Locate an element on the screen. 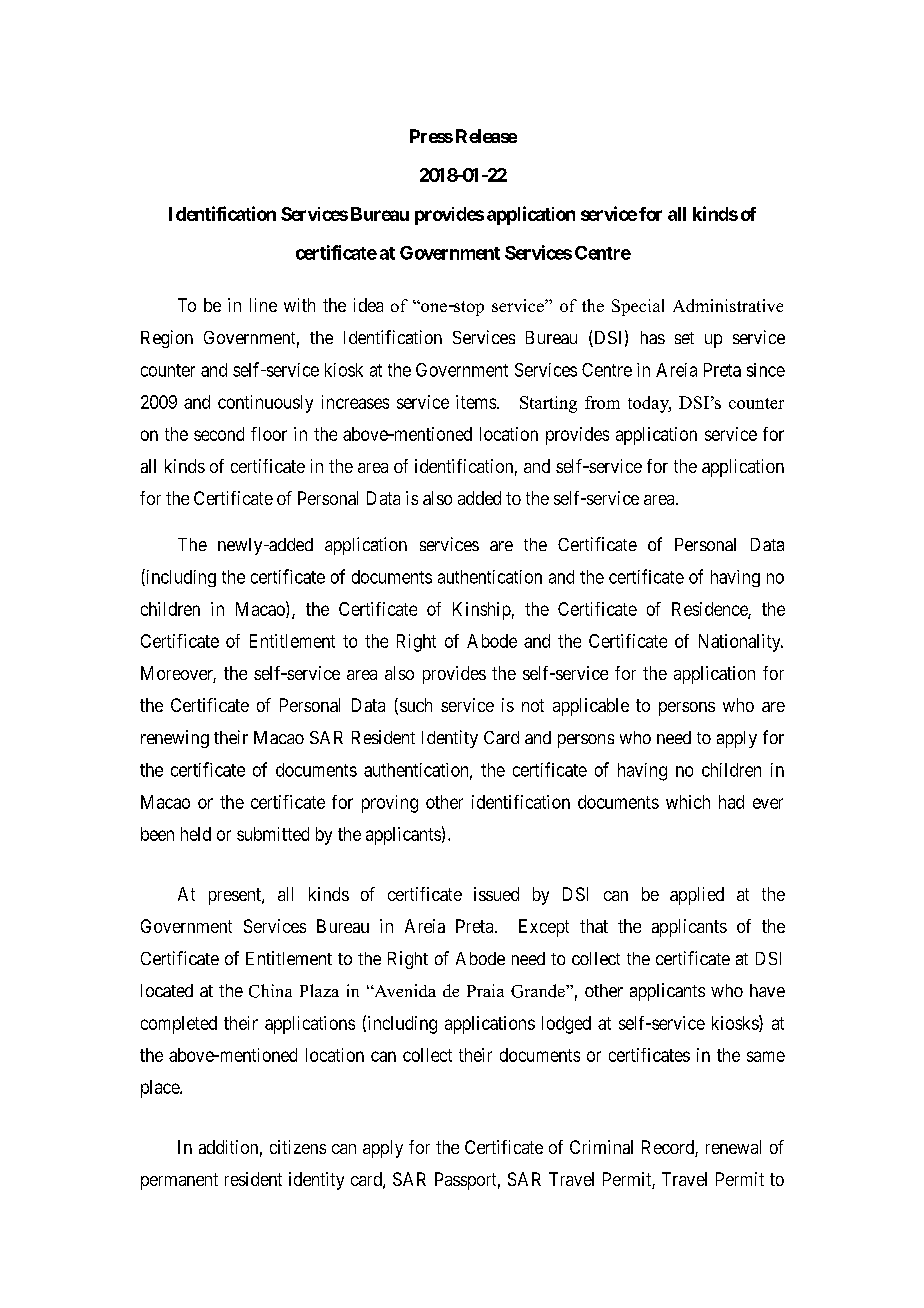 This screenshot has width=924, height=1308. permanent is located at coordinates (179, 1181).
